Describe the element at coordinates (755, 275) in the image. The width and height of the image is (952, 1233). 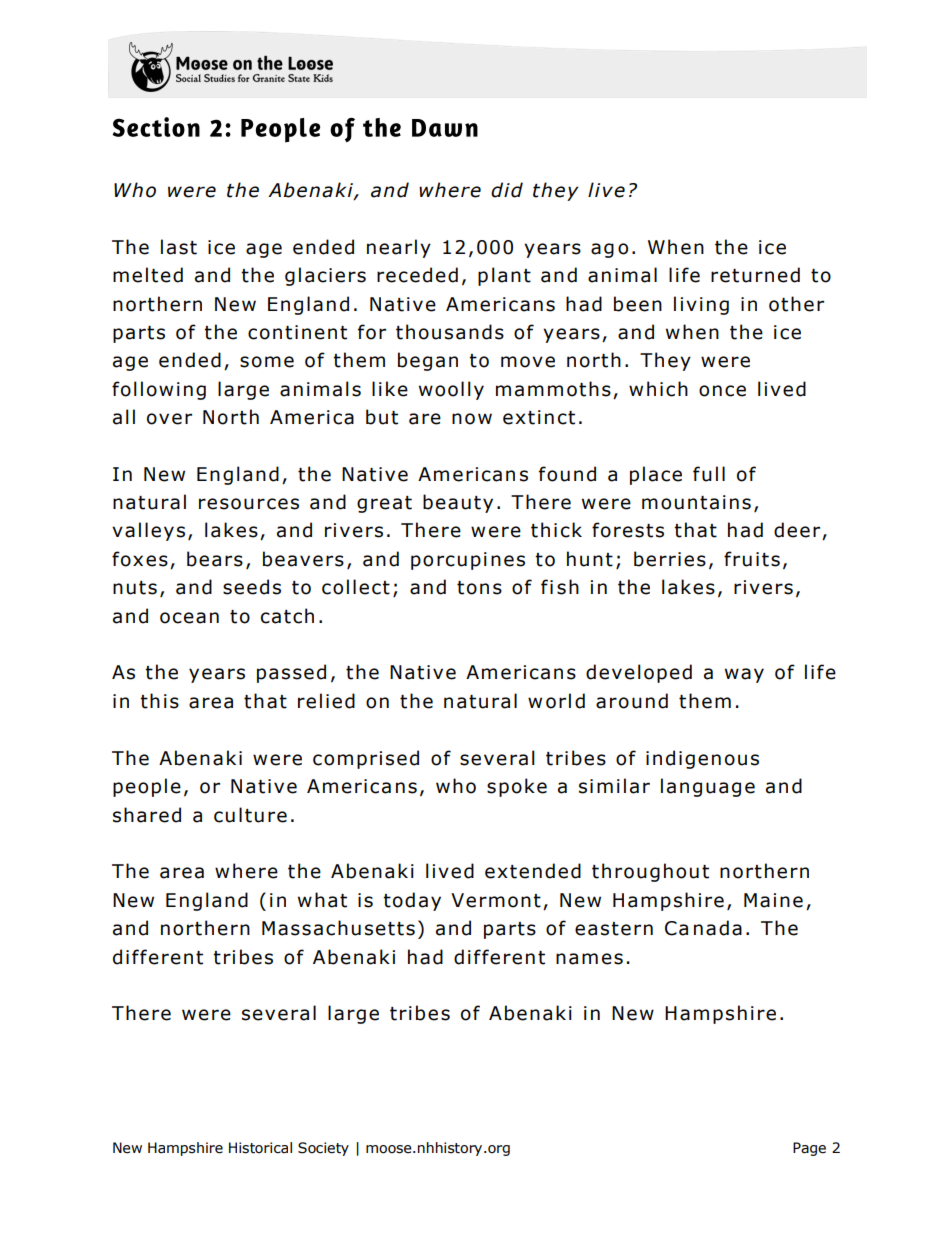
I see `returned` at that location.
